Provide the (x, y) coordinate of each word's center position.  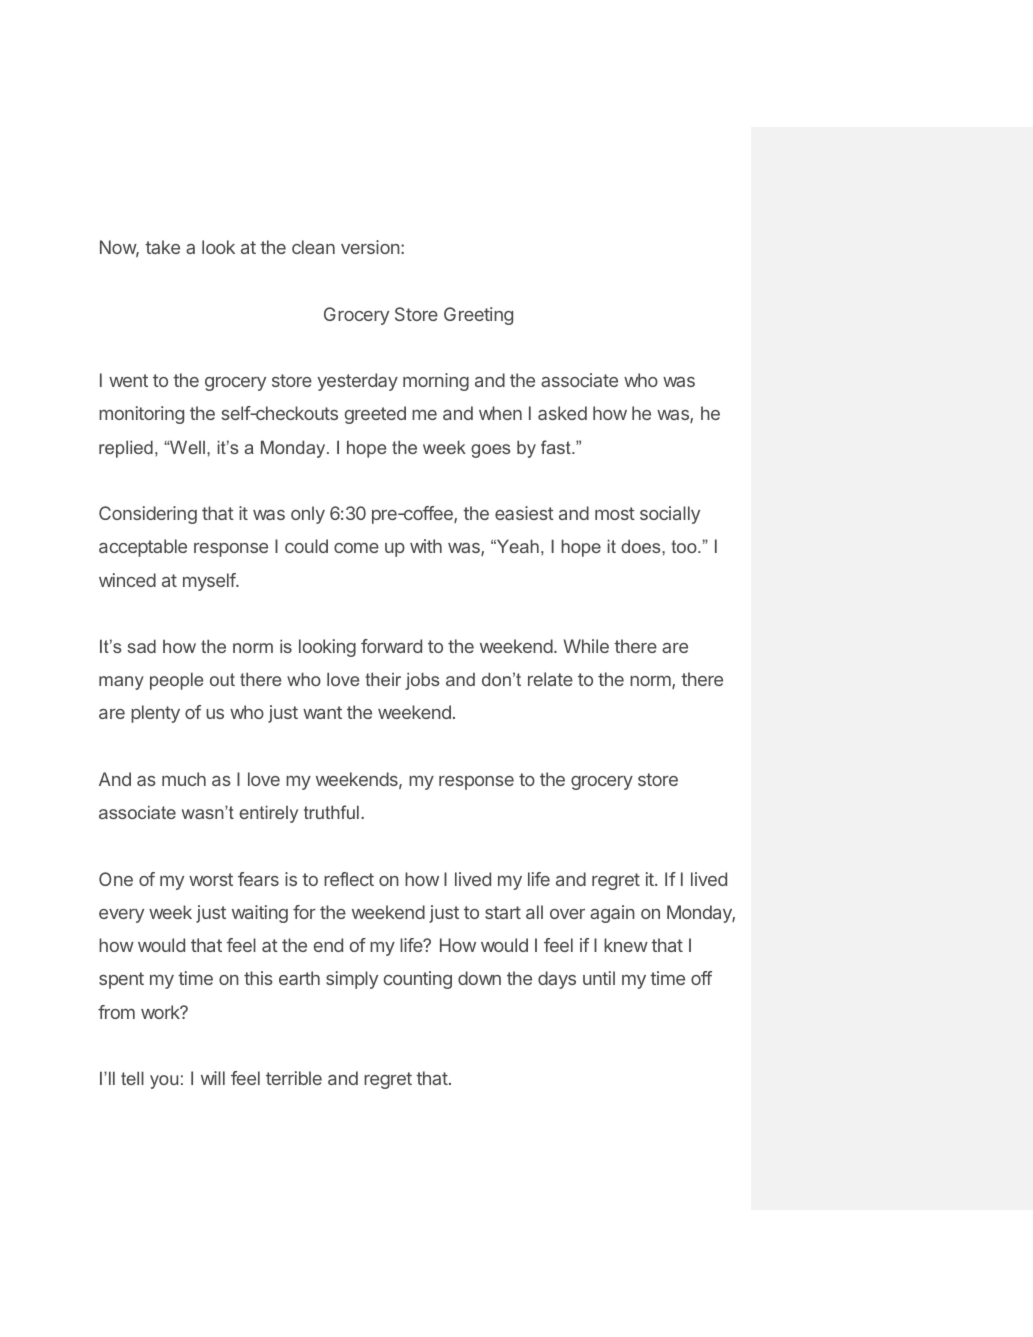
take (162, 247)
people (176, 681)
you (164, 1082)
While (586, 646)
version (370, 247)
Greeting (478, 316)
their (383, 679)
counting (418, 980)
